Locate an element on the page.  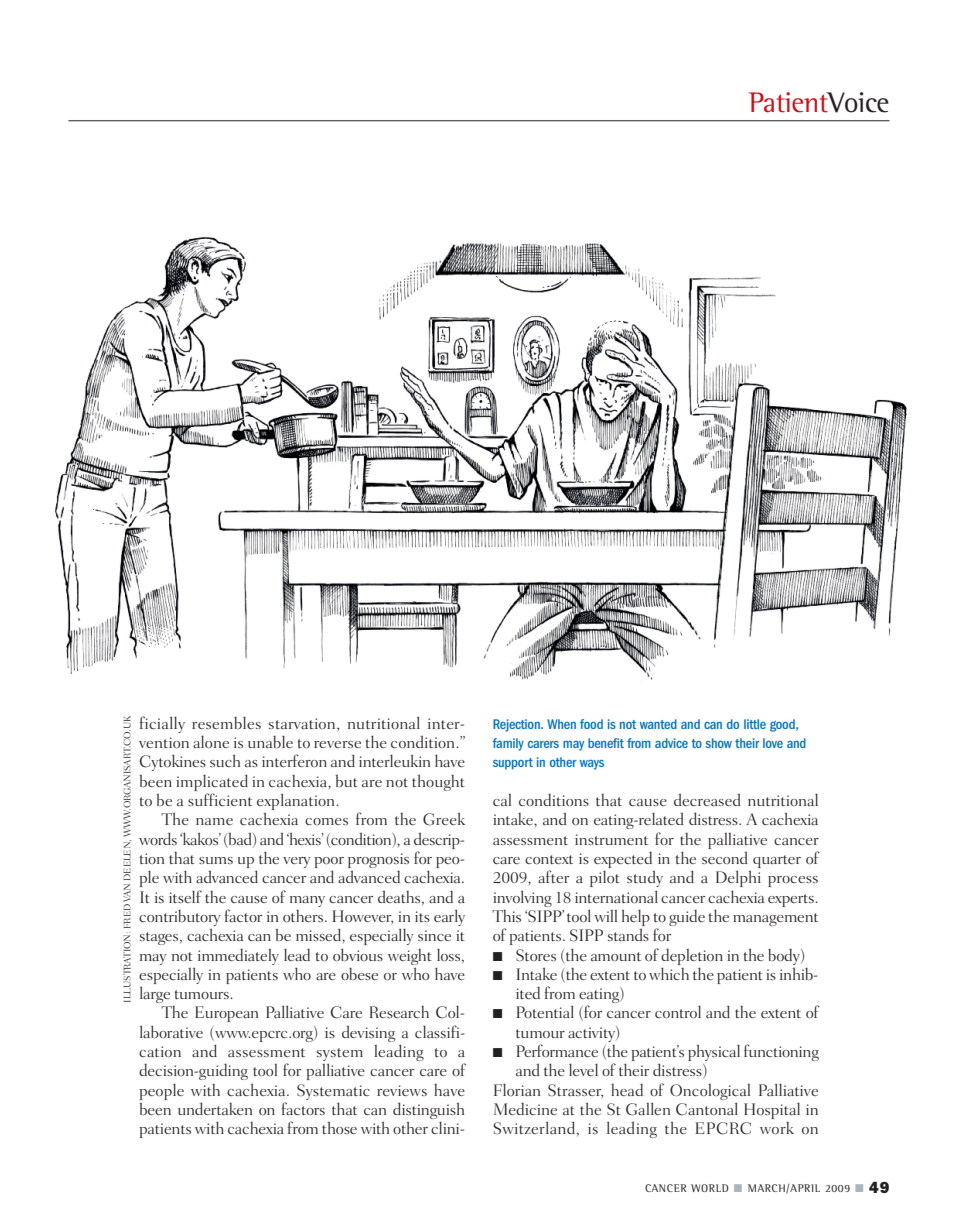
Florian is located at coordinates (517, 1089).
